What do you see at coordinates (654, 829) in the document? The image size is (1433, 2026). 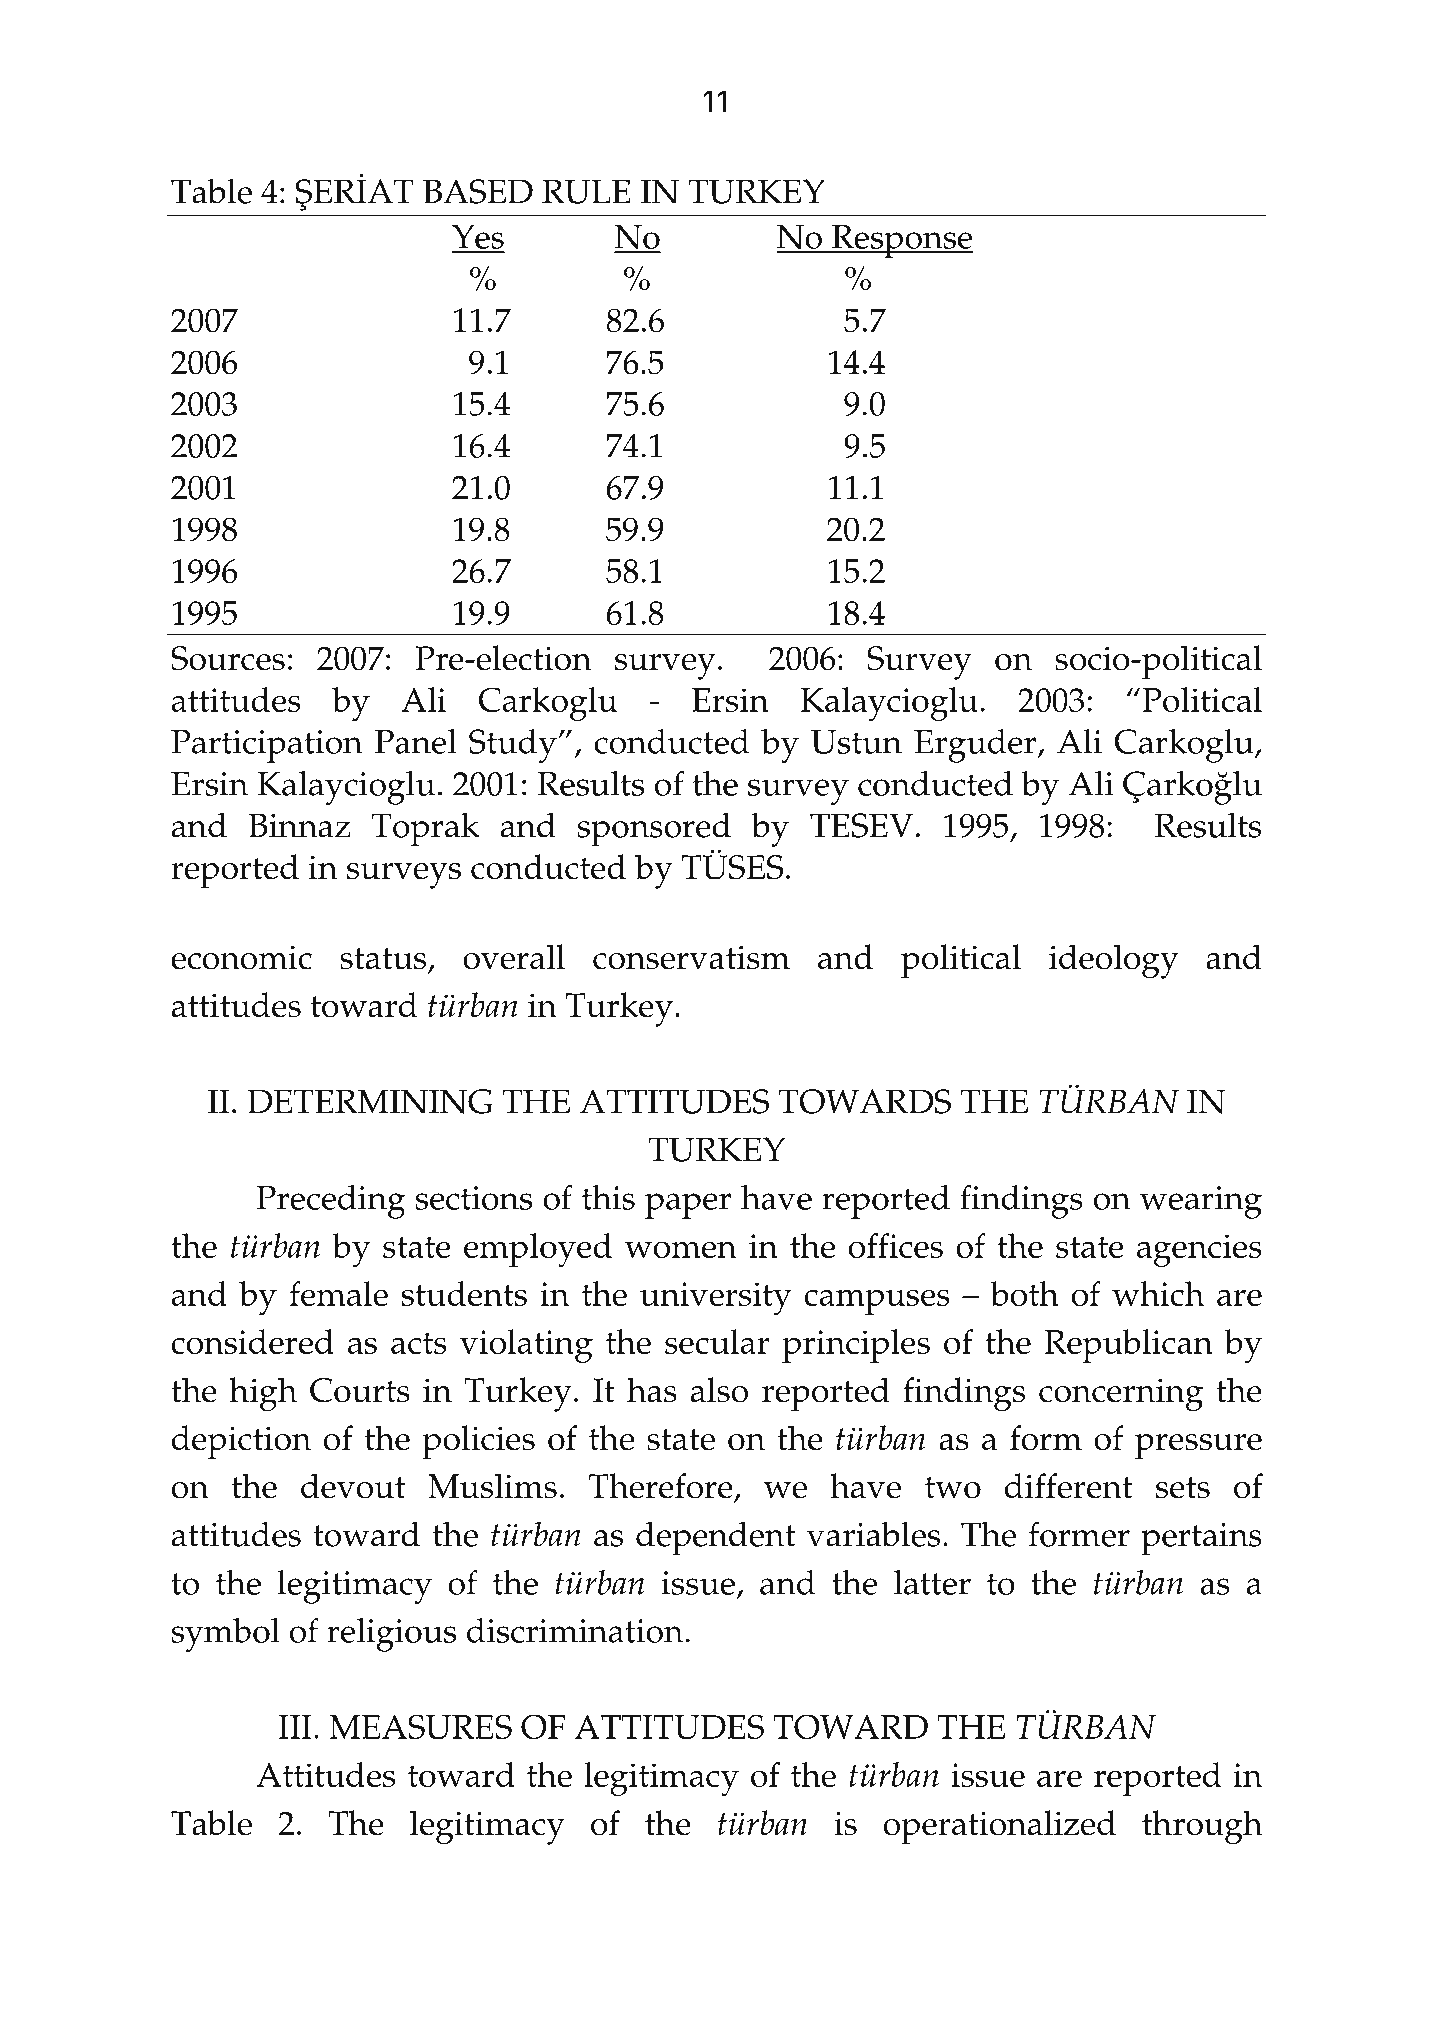 I see `sponsored` at bounding box center [654, 829].
